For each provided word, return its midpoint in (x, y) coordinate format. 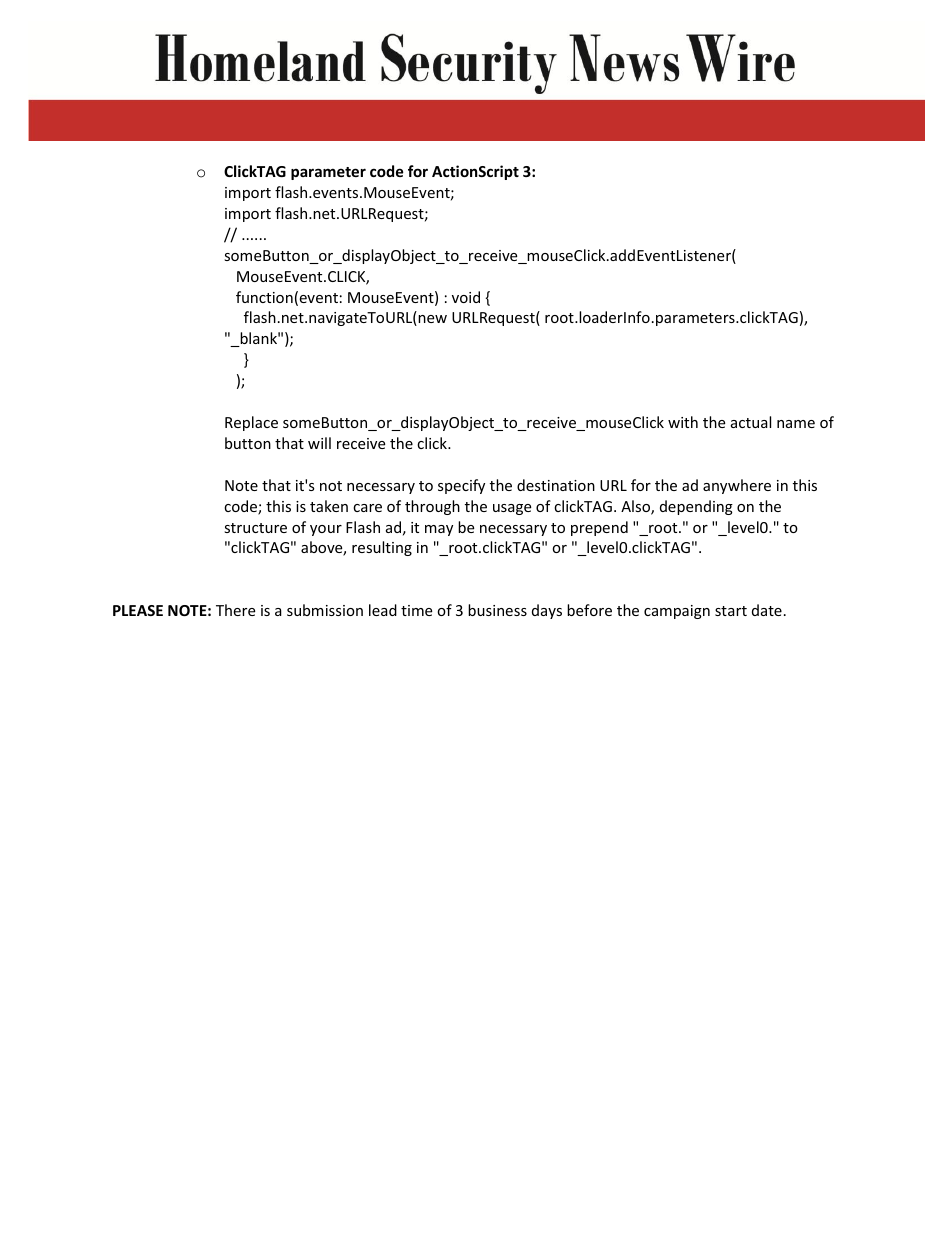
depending (696, 507)
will (319, 443)
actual (751, 422)
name (796, 424)
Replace (251, 423)
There (235, 610)
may (439, 530)
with (683, 422)
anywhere (737, 486)
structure (255, 528)
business (497, 610)
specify (461, 486)
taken (329, 506)
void (466, 297)
